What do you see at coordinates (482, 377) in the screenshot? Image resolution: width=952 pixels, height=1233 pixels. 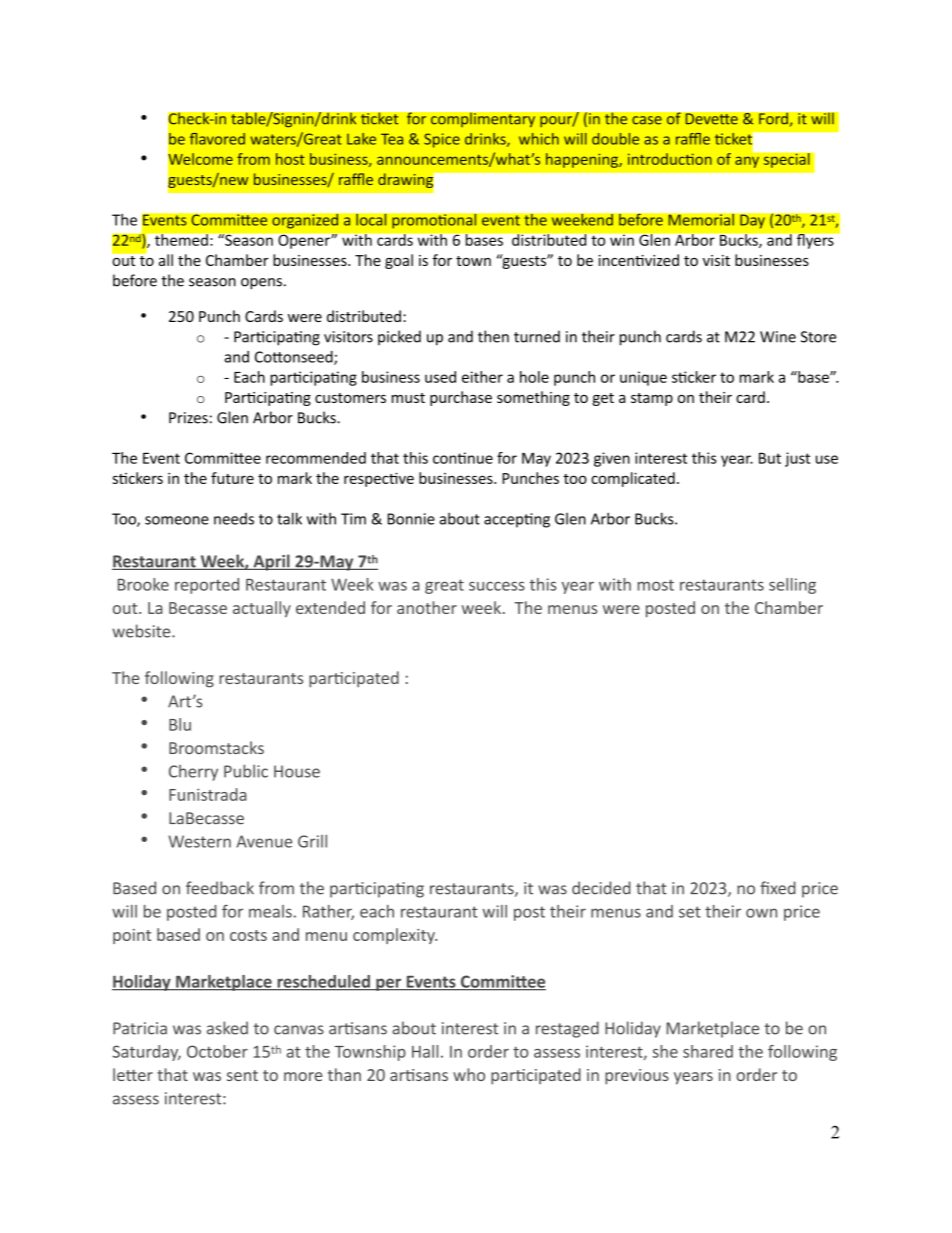 I see `either` at bounding box center [482, 377].
